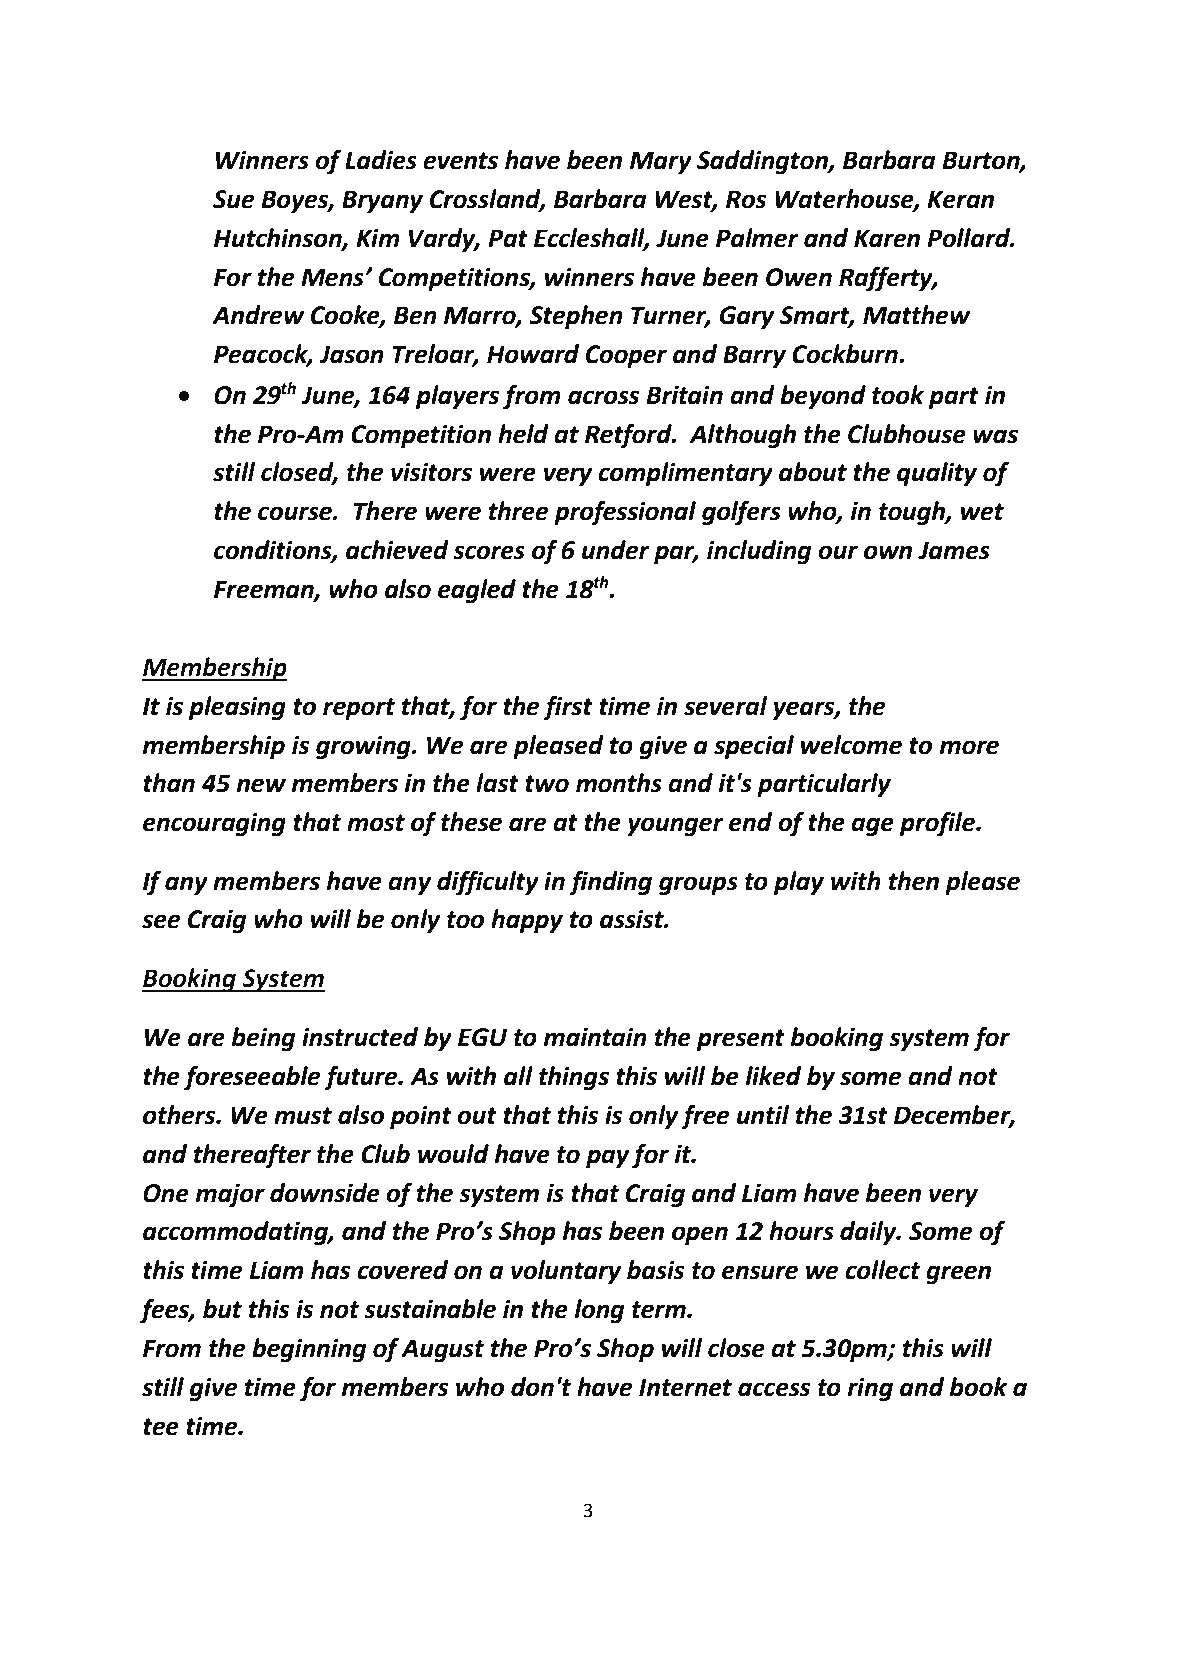  Describe the element at coordinates (625, 513) in the screenshot. I see `professional` at that location.
